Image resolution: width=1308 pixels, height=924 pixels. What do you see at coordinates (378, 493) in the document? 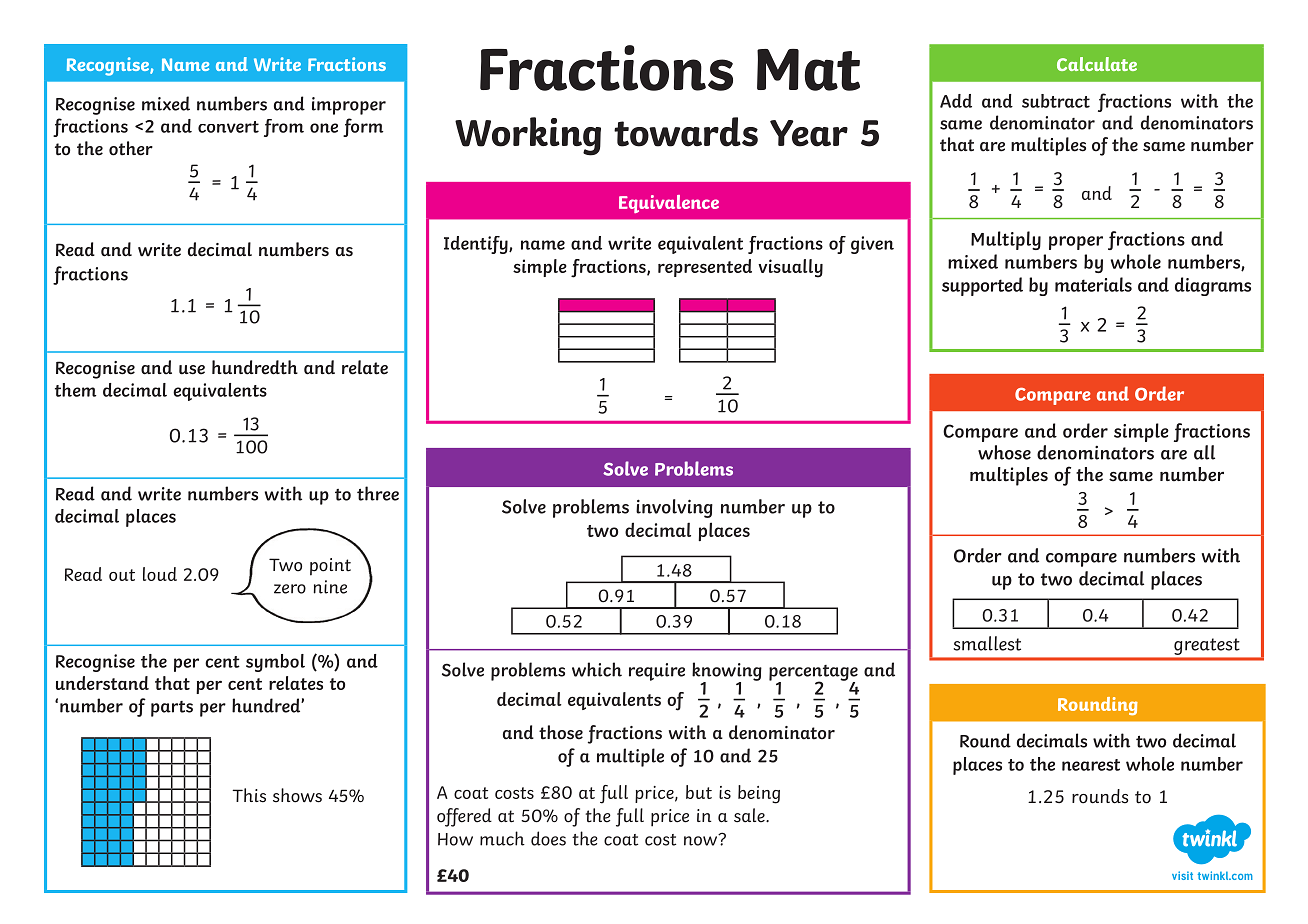
I see `three` at bounding box center [378, 493].
